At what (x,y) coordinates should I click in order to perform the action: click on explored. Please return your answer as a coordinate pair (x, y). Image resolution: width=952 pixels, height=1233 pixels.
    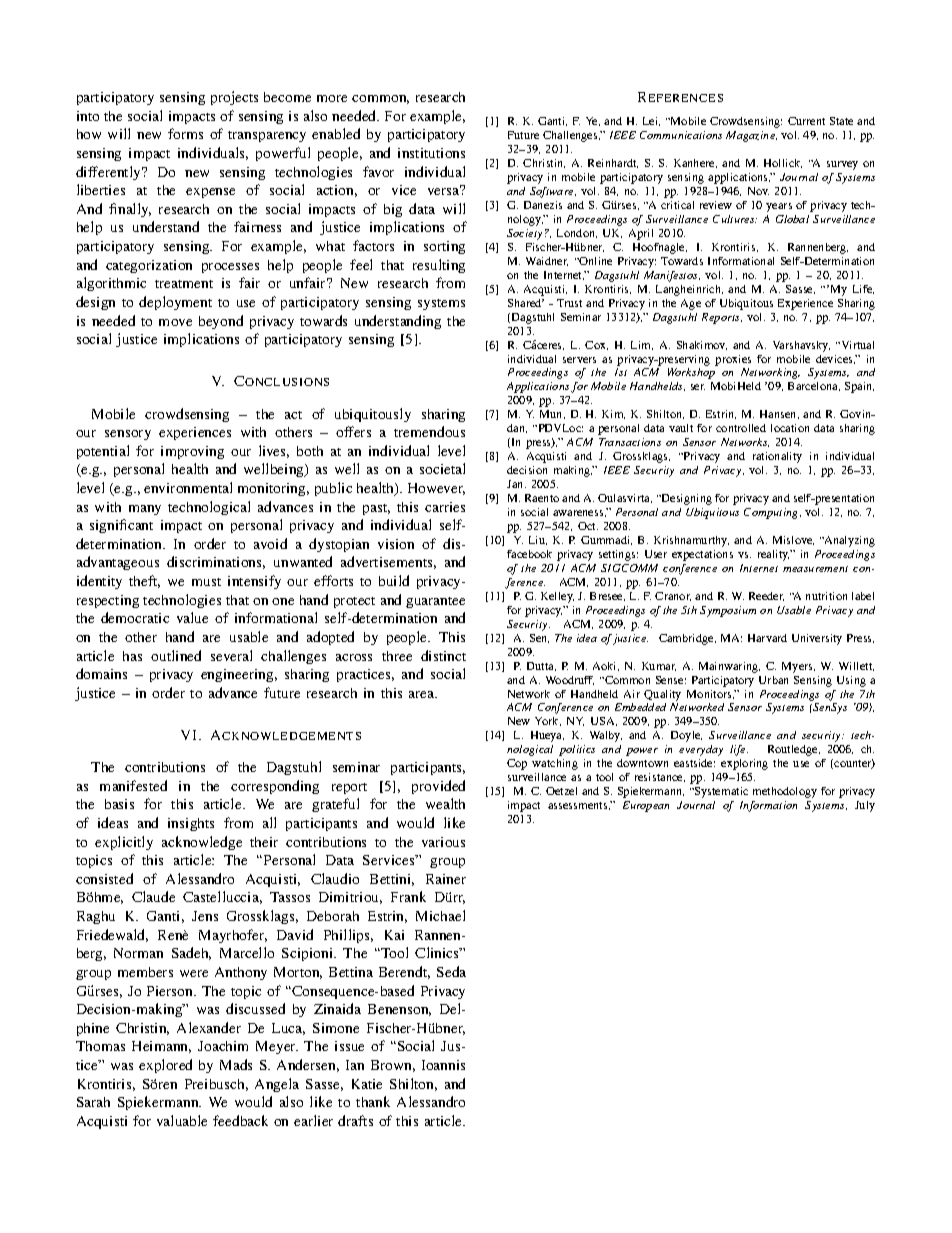
    Looking at the image, I should click on (165, 1066).
